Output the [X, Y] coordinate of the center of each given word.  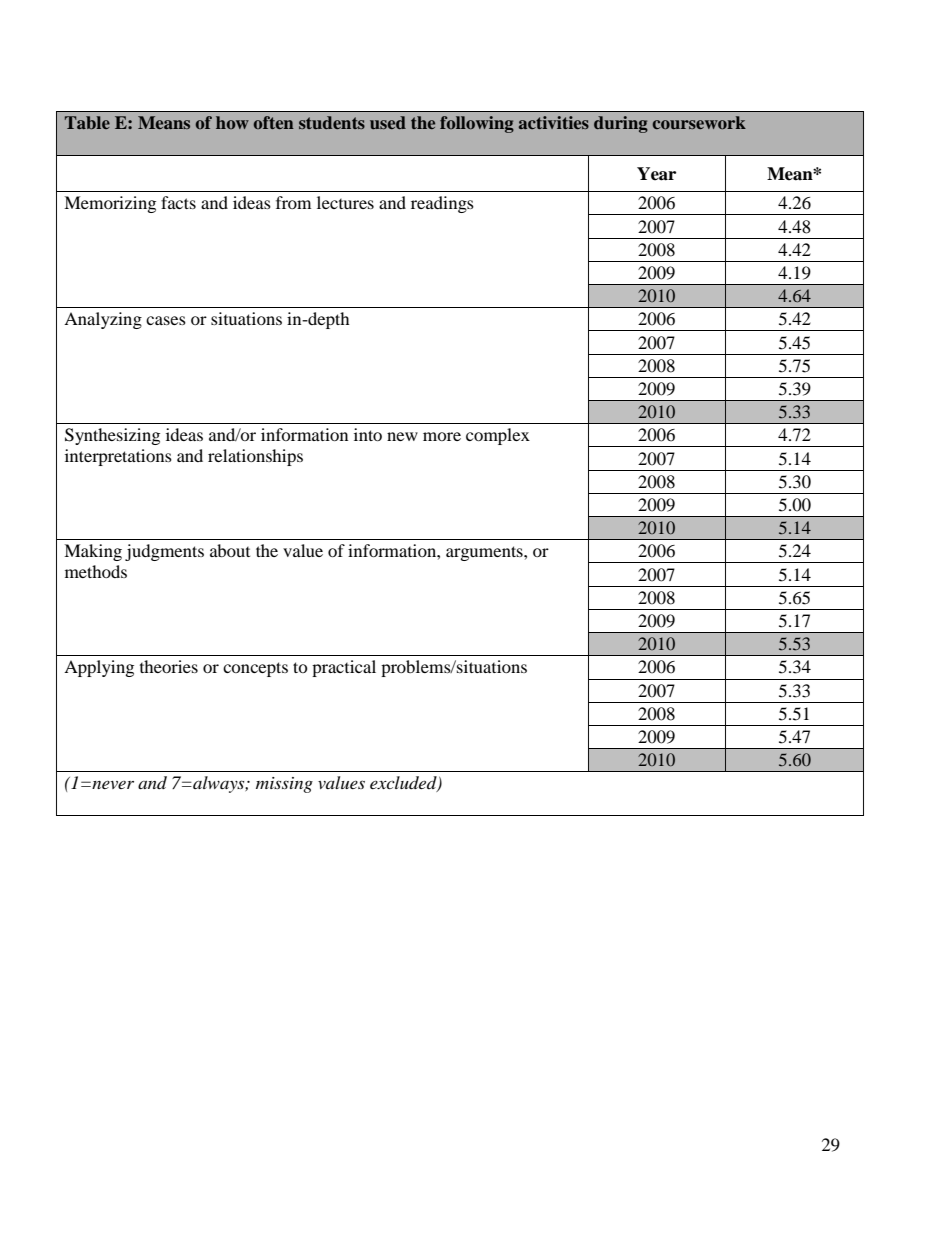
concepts [255, 669]
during [621, 124]
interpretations [118, 457]
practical [344, 668]
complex [498, 436]
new [402, 436]
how [232, 122]
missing [284, 785]
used [388, 122]
